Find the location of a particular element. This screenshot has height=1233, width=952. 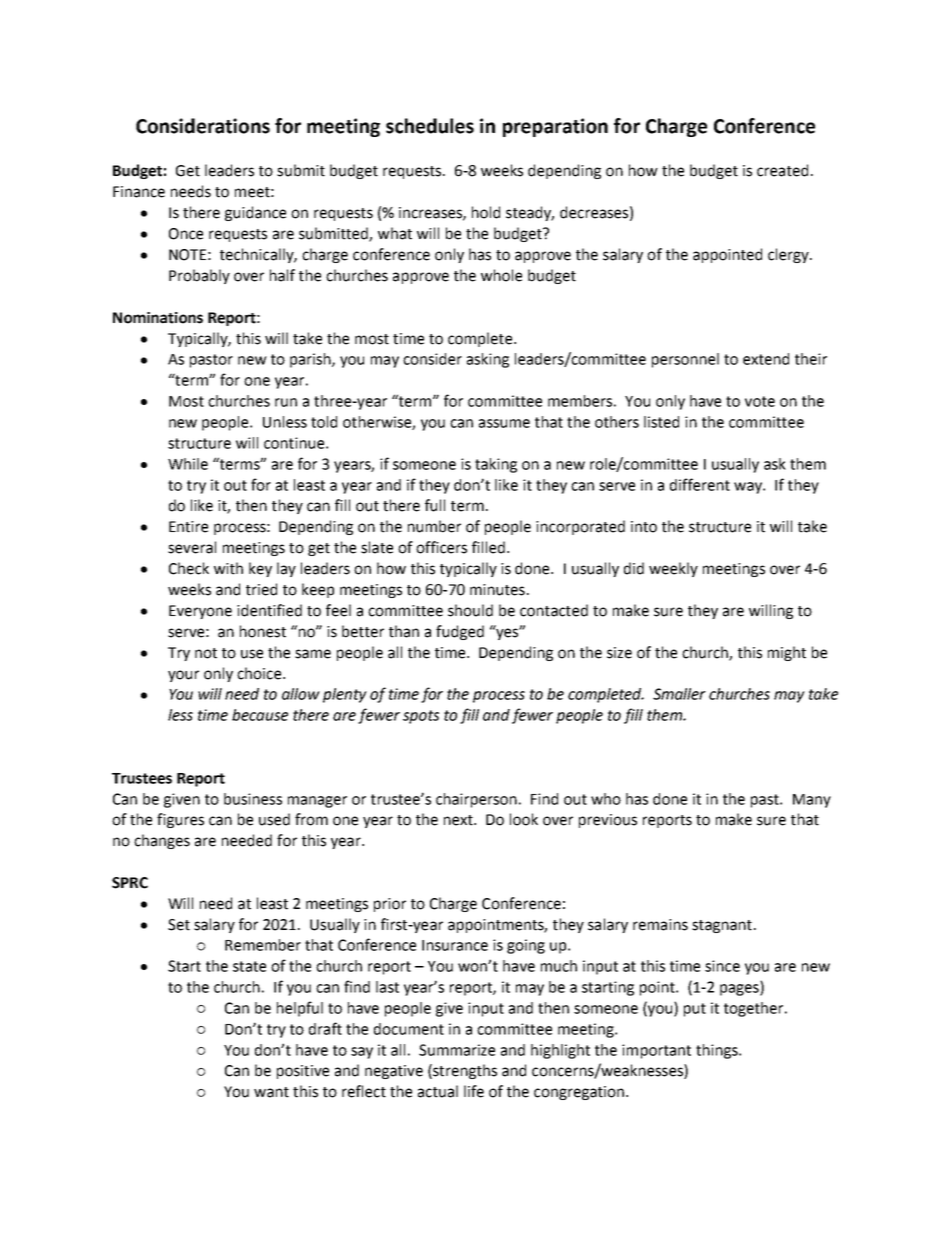

Set is located at coordinates (179, 925).
